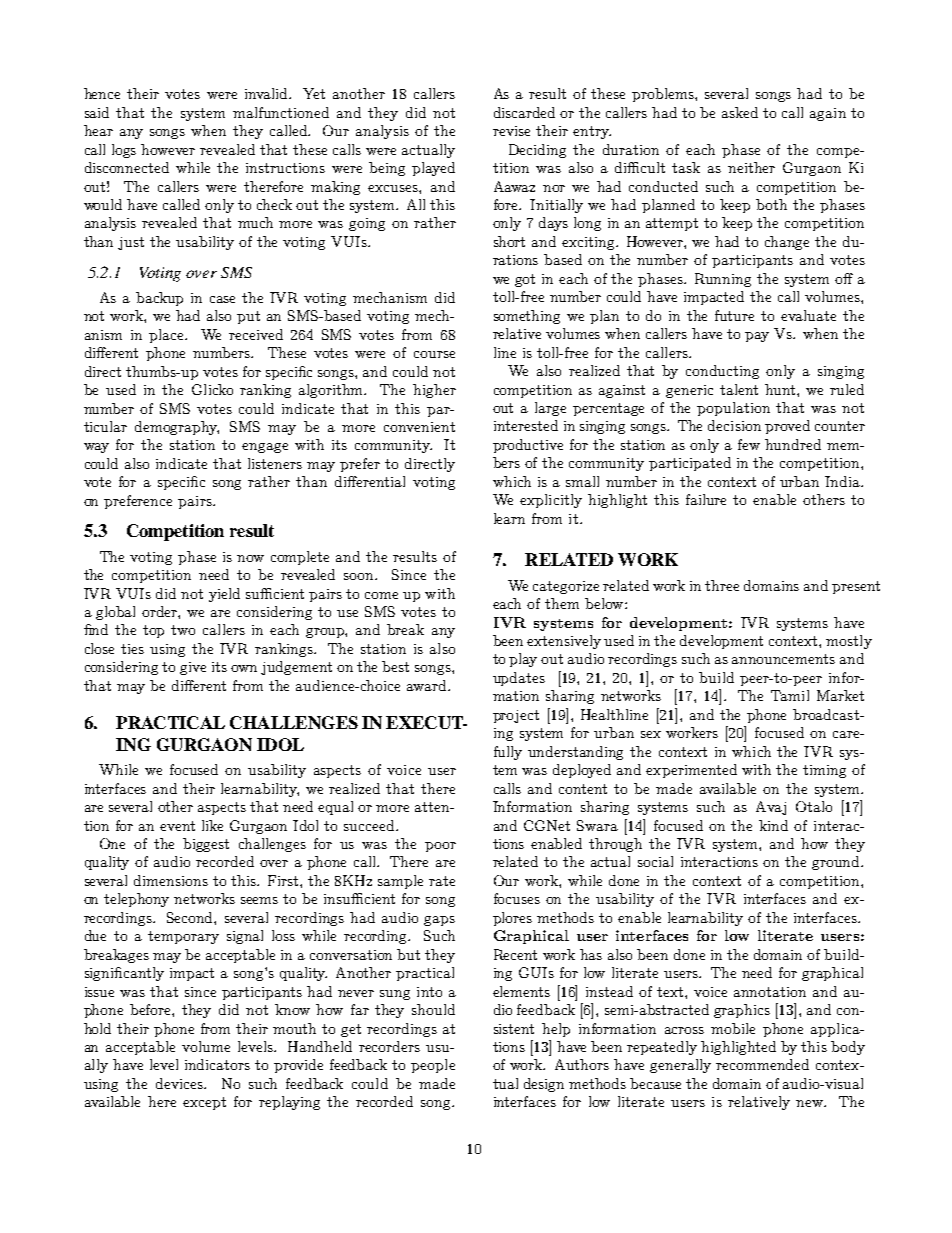 This screenshot has height=1233, width=952. Describe the element at coordinates (762, 1064) in the screenshot. I see `recommended` at that location.
